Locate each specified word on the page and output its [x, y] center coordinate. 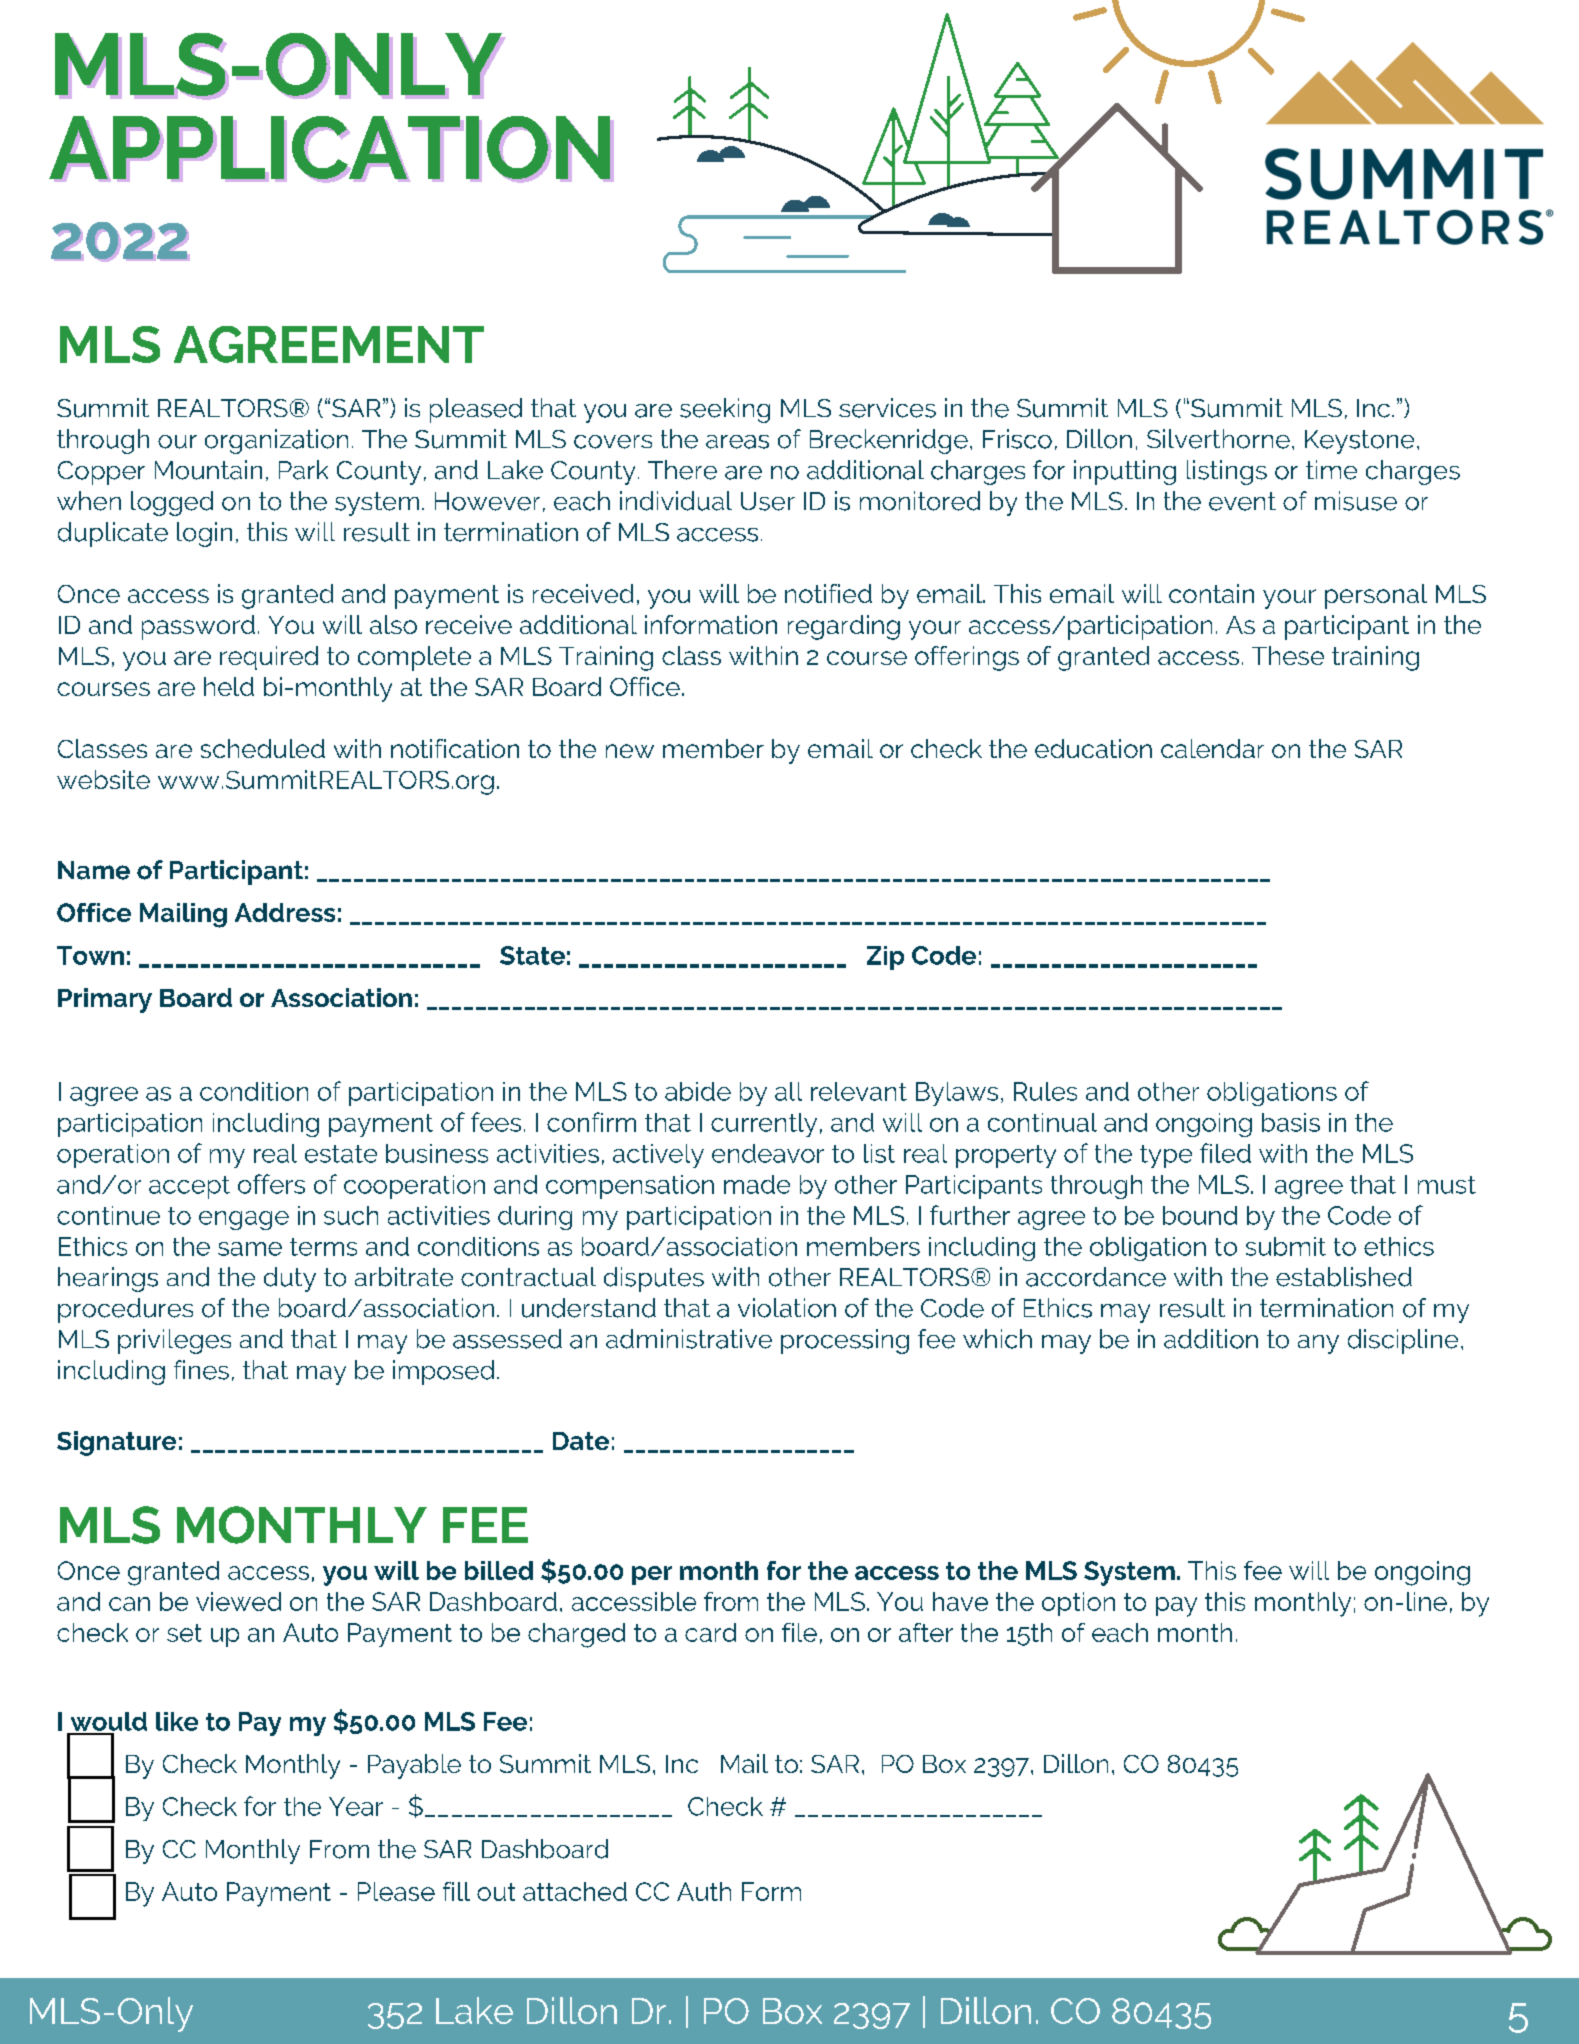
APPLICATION [329, 147]
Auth [704, 1891]
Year [356, 1806]
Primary [105, 1000]
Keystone [1359, 442]
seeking [725, 410]
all [788, 1091]
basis [1291, 1122]
